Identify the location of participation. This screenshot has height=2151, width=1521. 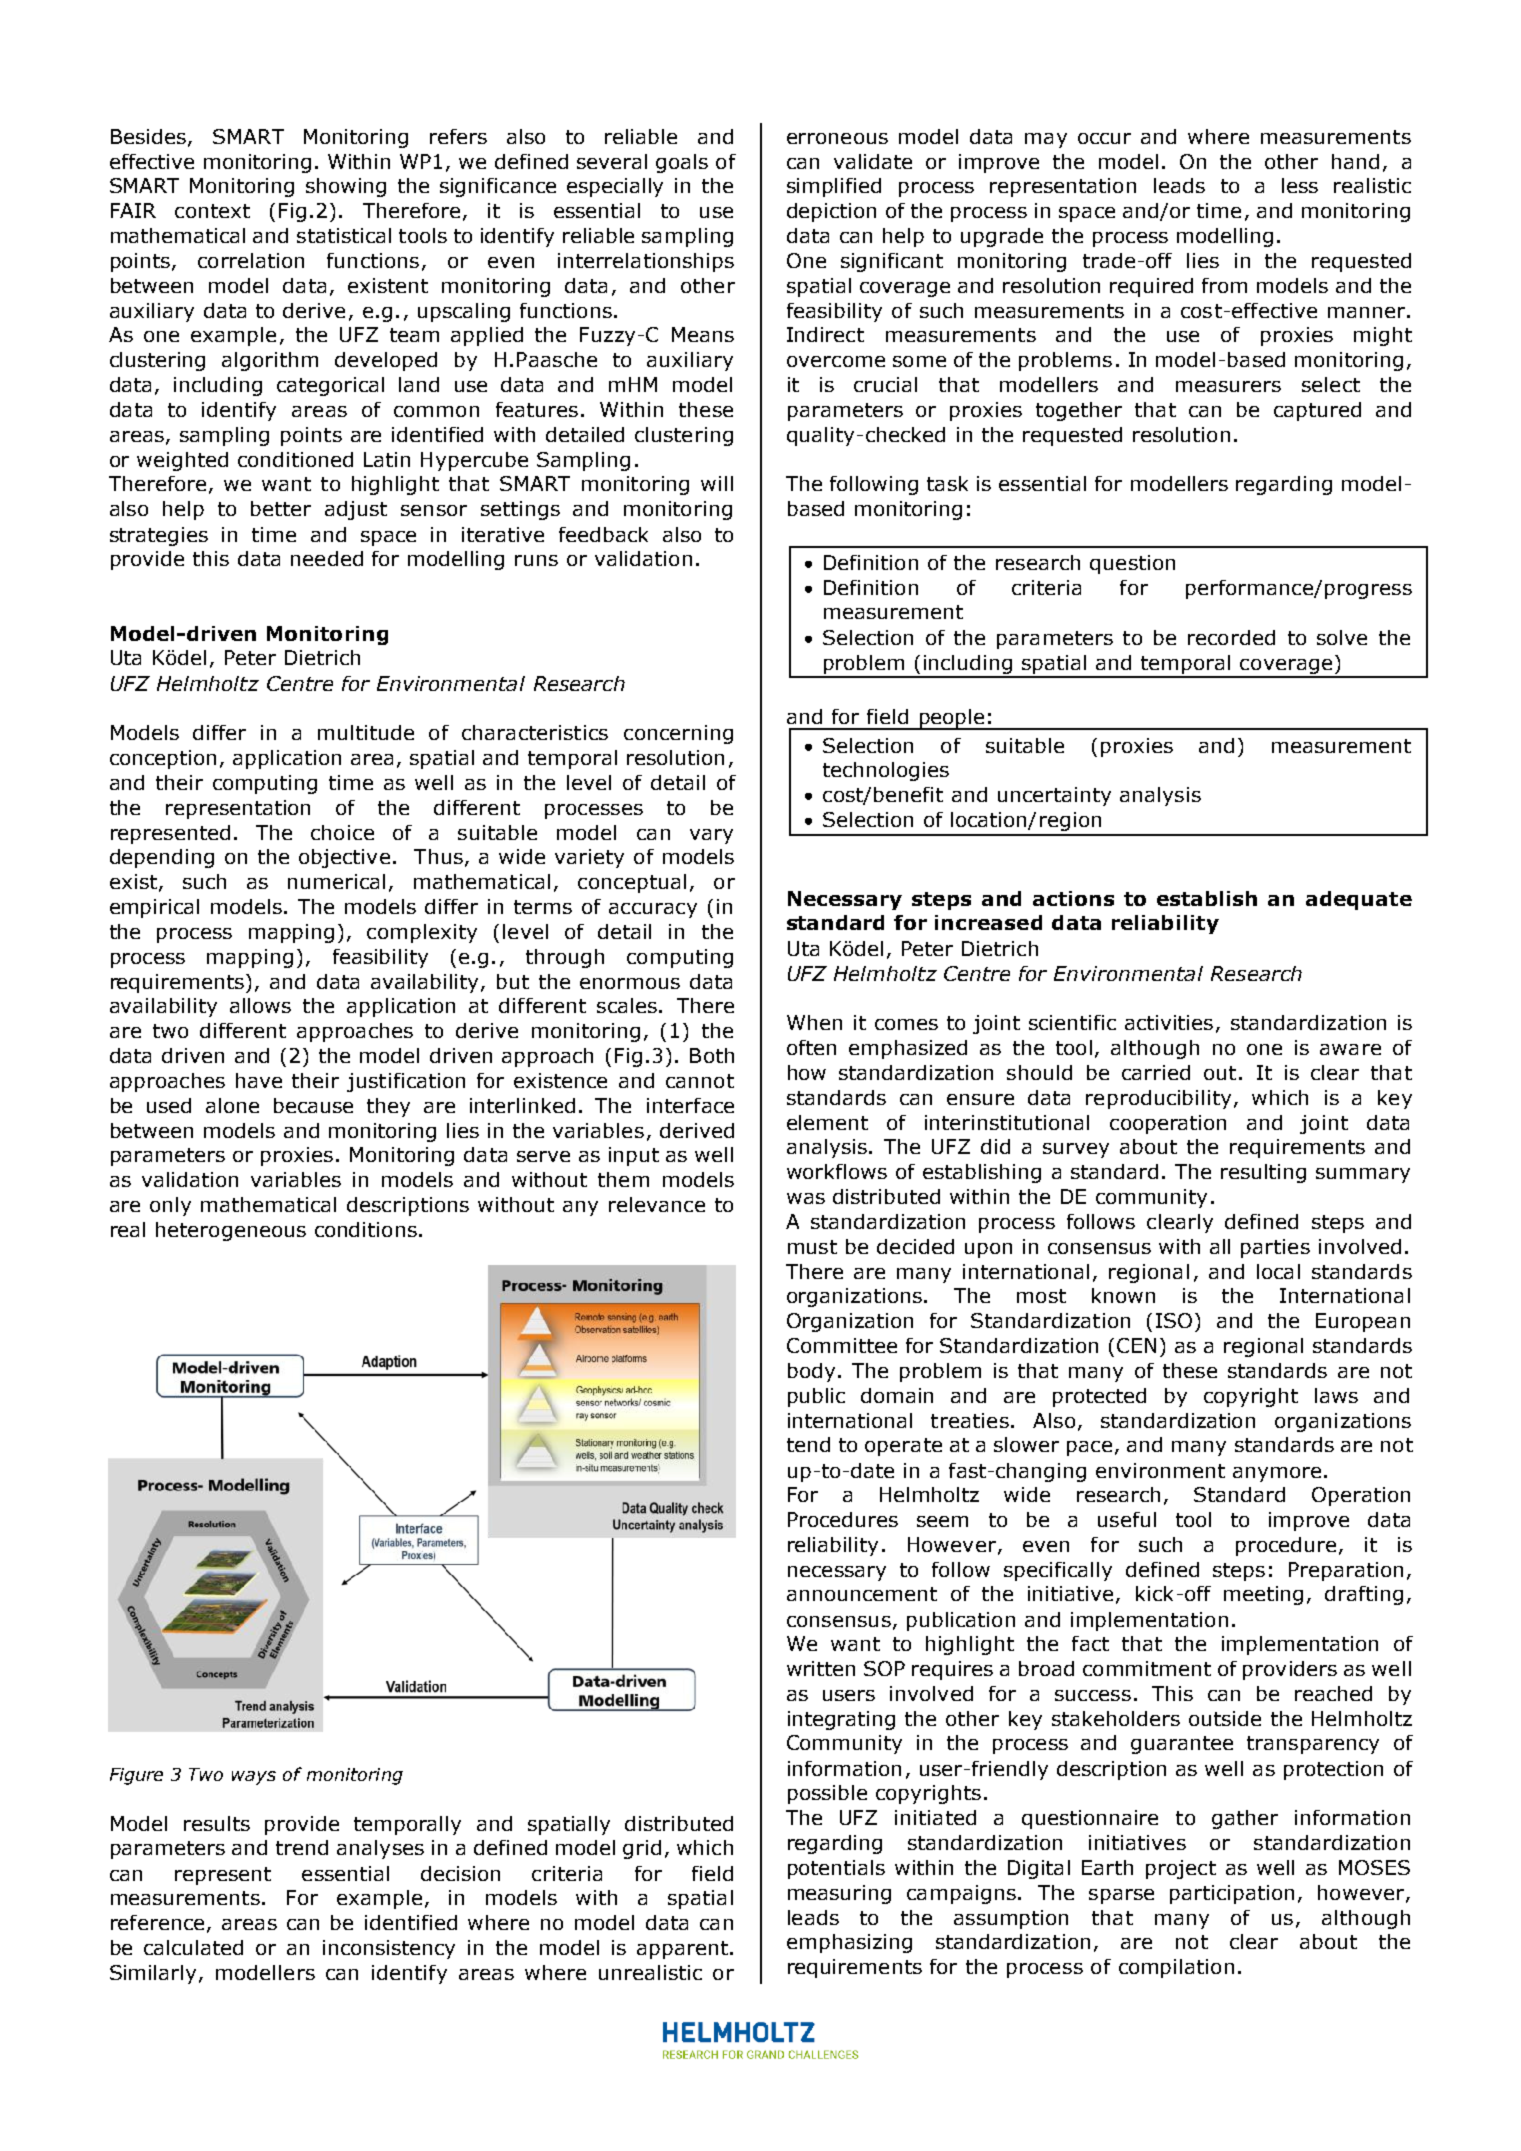
(1232, 1894).
